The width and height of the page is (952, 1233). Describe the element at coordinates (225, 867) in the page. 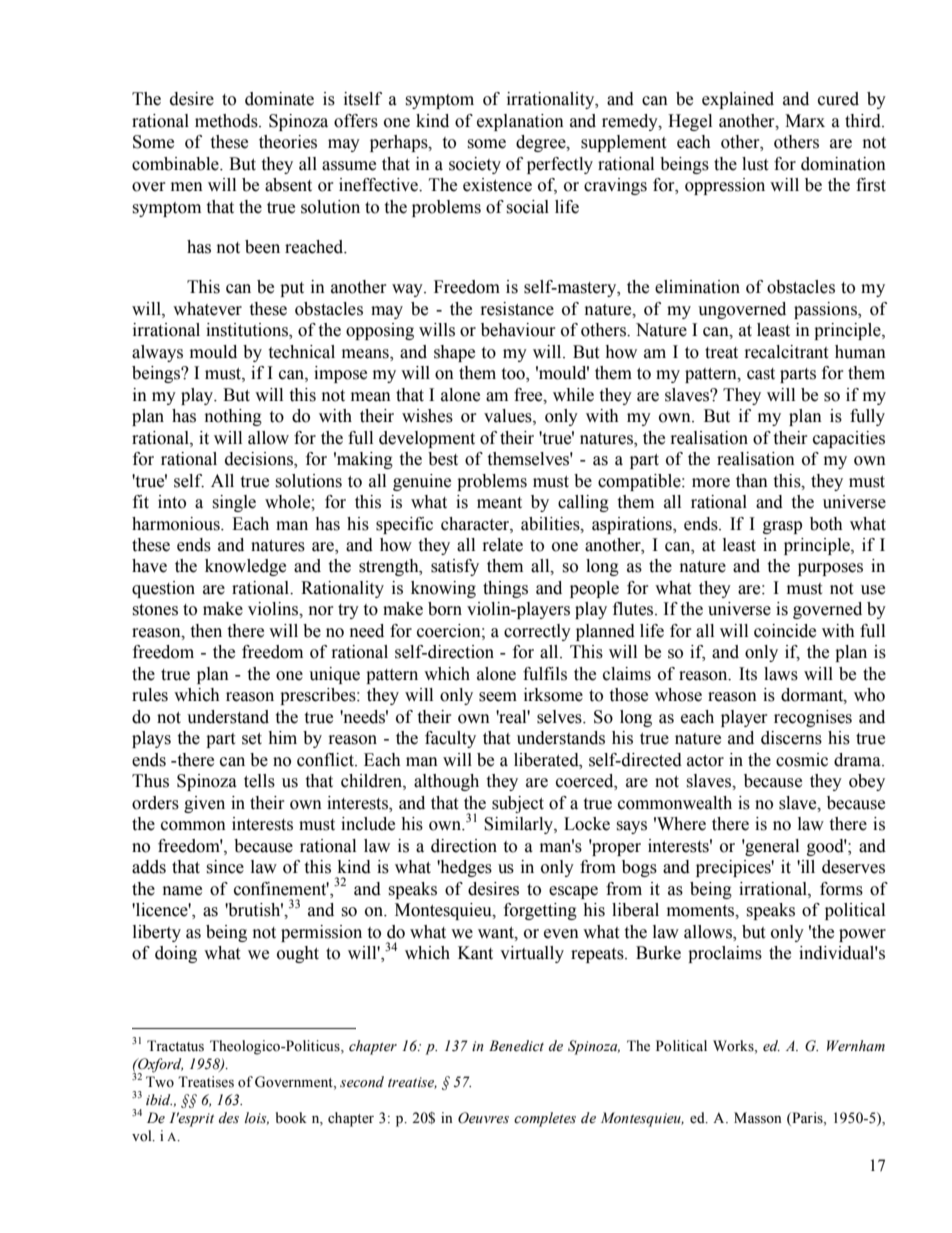

I see `since` at that location.
